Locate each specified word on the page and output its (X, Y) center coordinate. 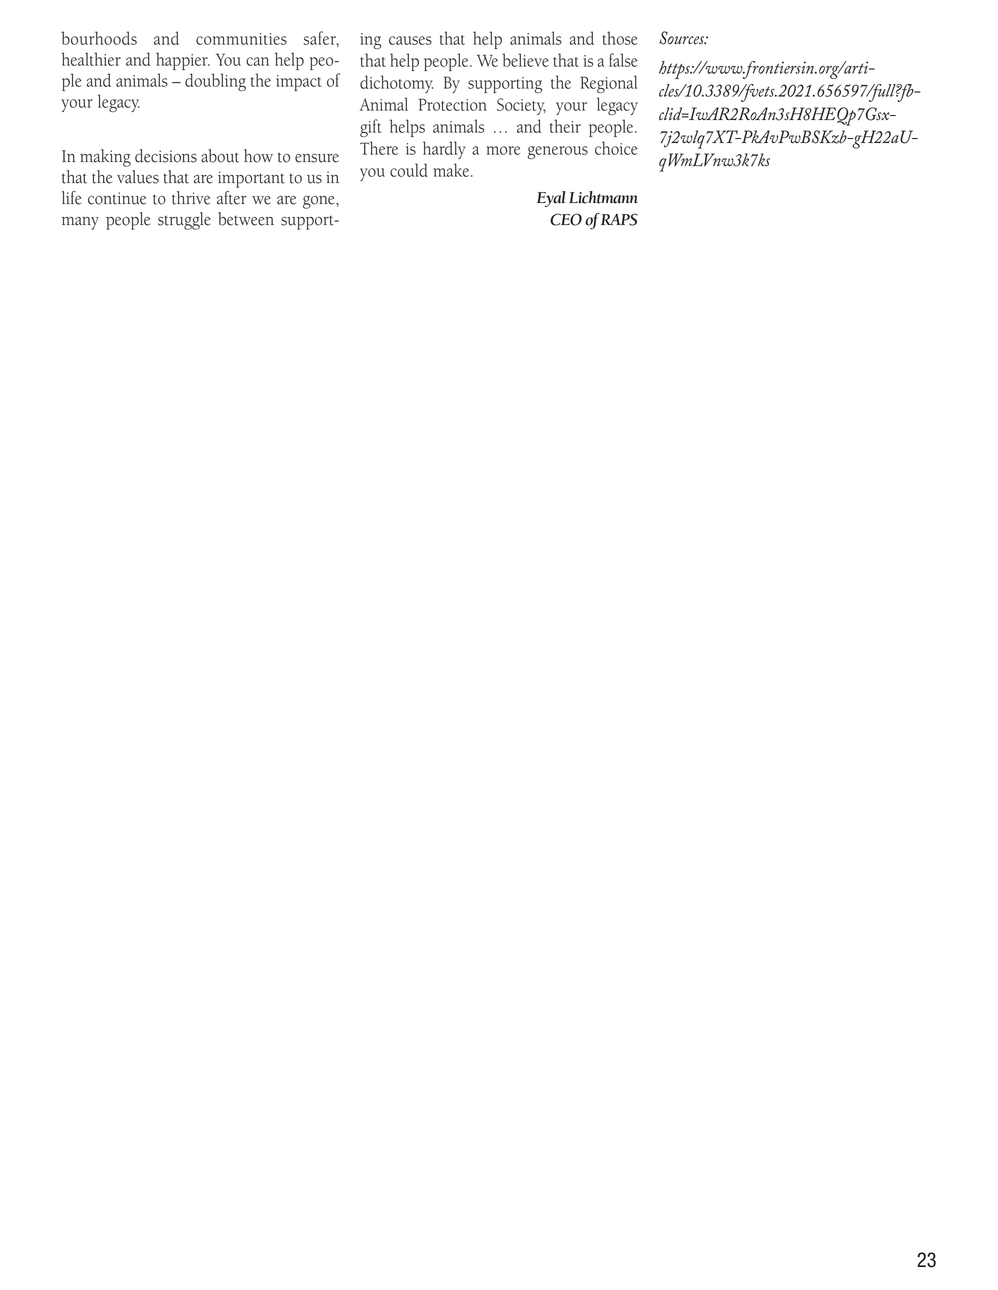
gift (370, 128)
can (257, 61)
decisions (166, 156)
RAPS (619, 219)
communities (241, 39)
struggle (184, 221)
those (620, 38)
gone (320, 202)
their (565, 126)
